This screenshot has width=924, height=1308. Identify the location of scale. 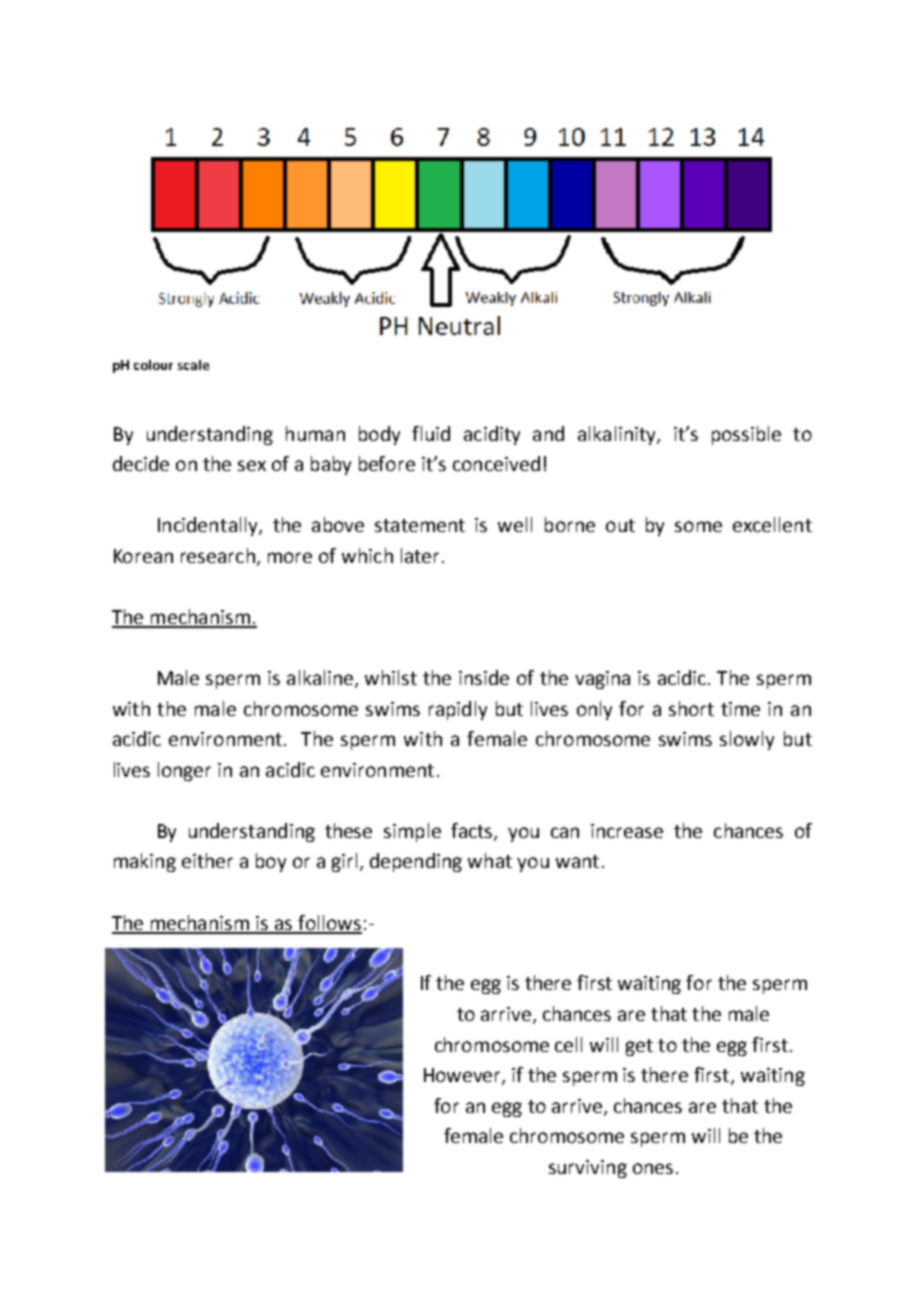
(193, 365).
